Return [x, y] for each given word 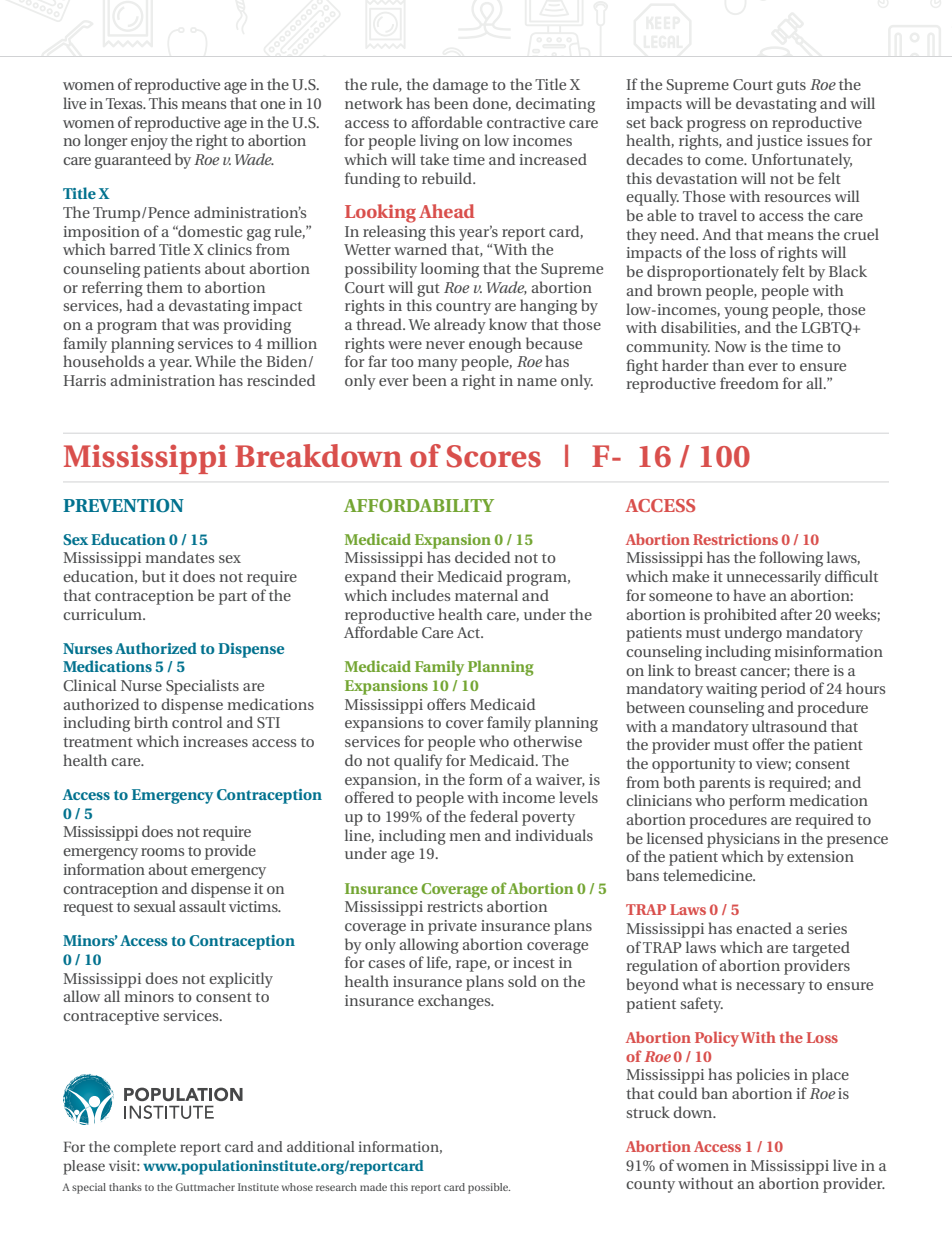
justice [779, 142]
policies [763, 1076]
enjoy [149, 142]
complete [145, 1148]
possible [489, 1188]
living [439, 142]
